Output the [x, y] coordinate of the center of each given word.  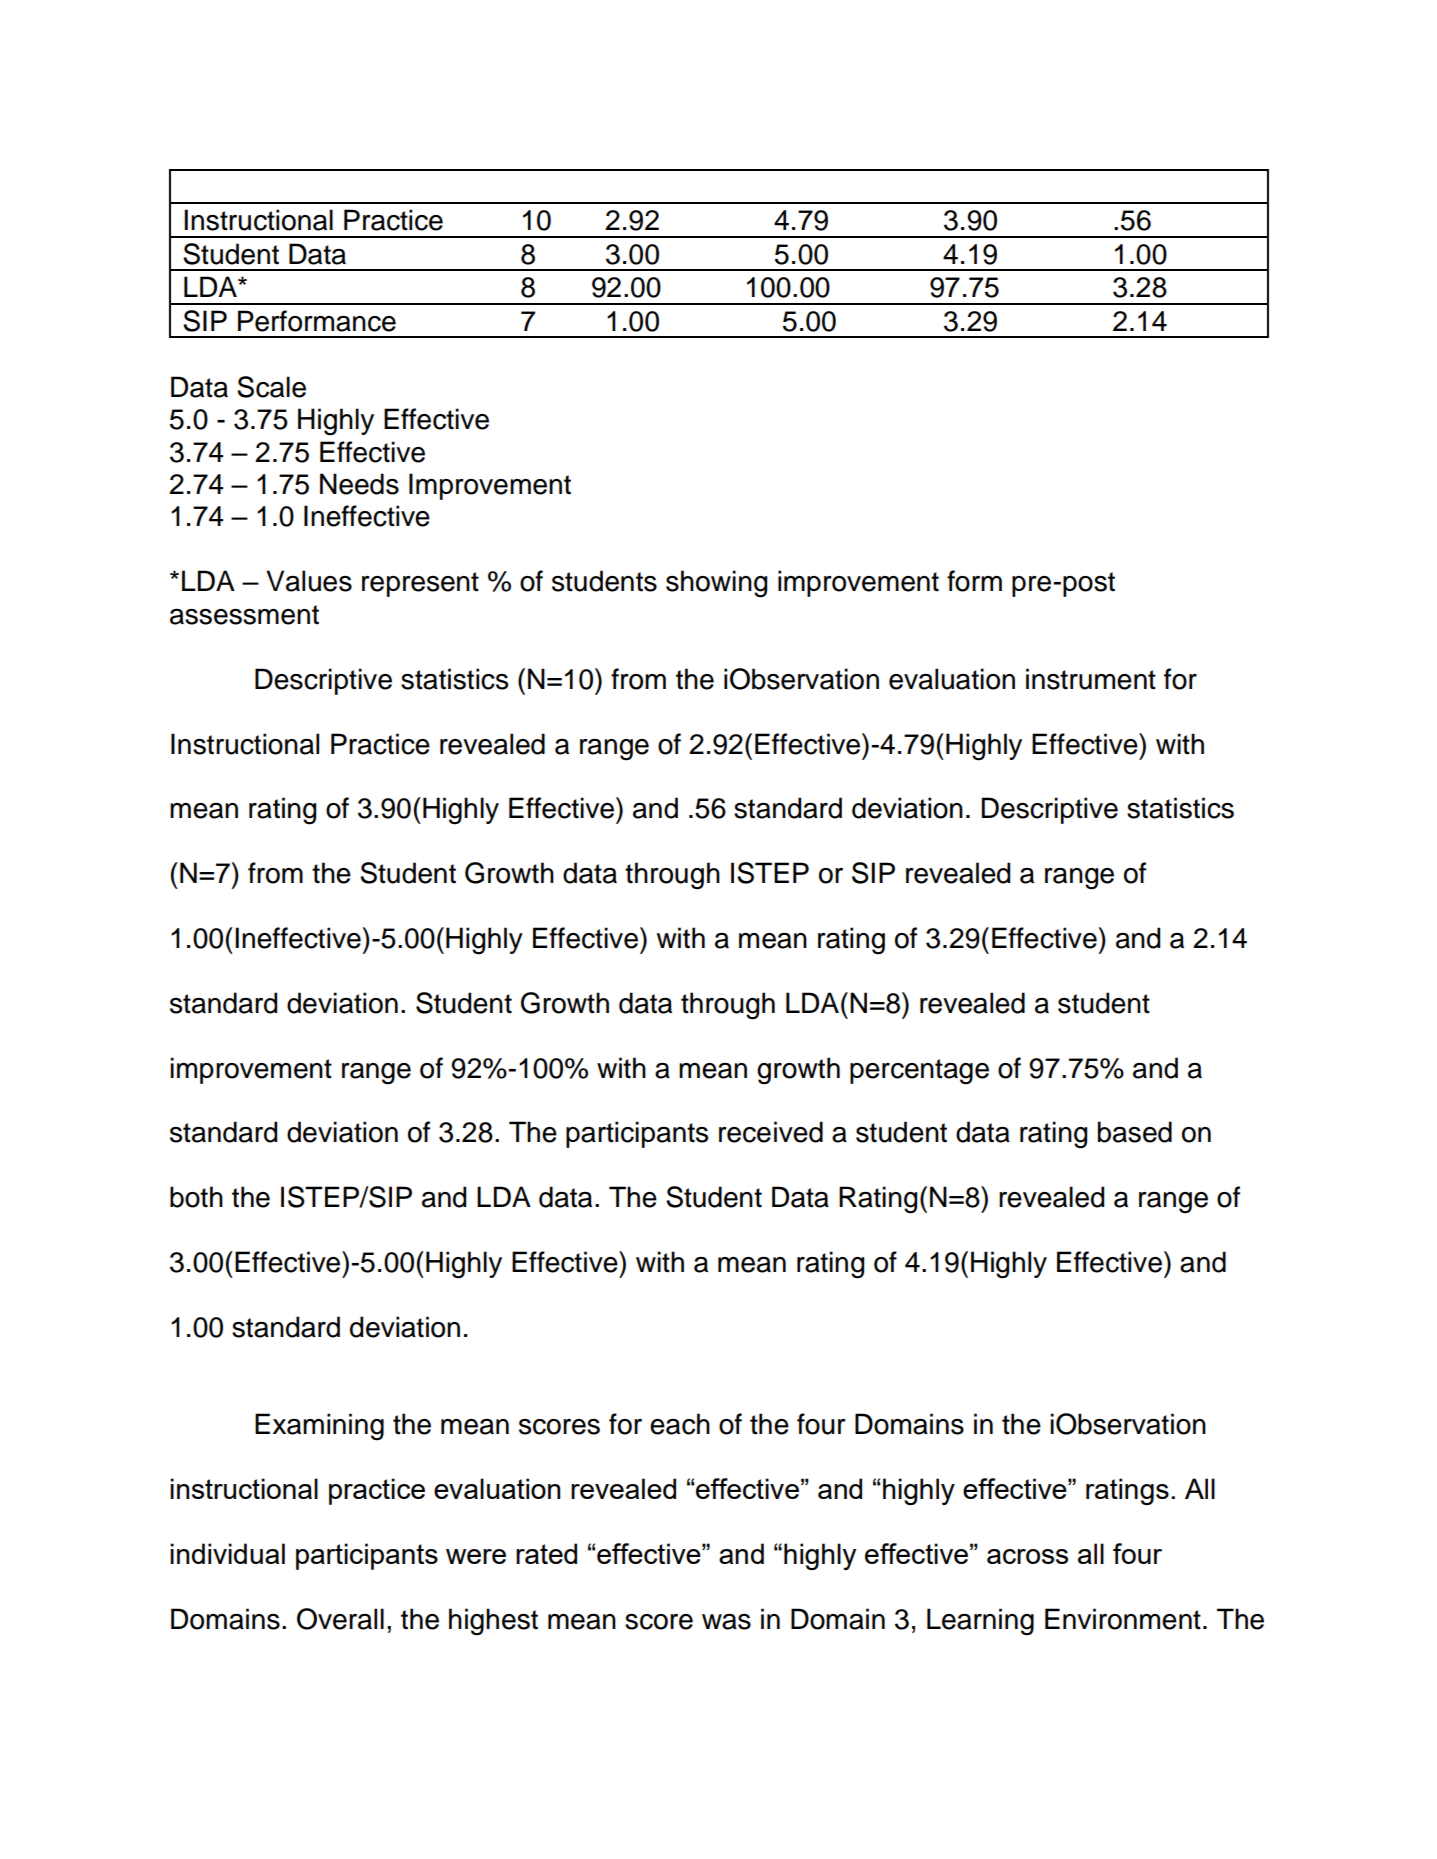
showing [716, 584]
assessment [244, 615]
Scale [271, 387]
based [1135, 1132]
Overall [340, 1619]
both [196, 1197]
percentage [919, 1072]
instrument [1091, 679]
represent [420, 584]
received [771, 1132]
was [726, 1622]
